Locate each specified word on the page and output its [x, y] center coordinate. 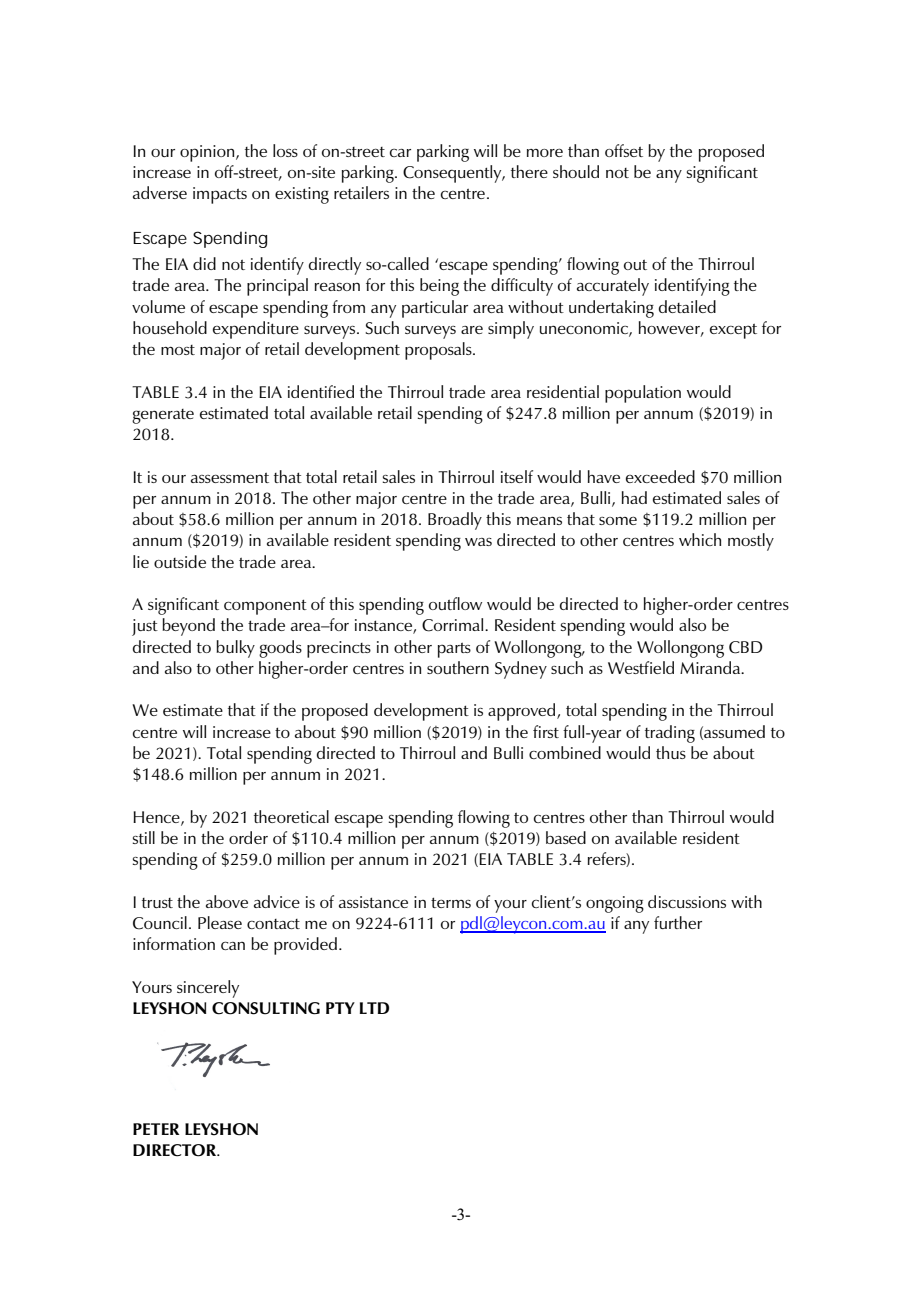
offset [624, 150]
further [678, 922]
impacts [220, 195]
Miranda [711, 667]
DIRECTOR [176, 1150]
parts [454, 650]
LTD [374, 1008]
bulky [235, 649]
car [400, 153]
